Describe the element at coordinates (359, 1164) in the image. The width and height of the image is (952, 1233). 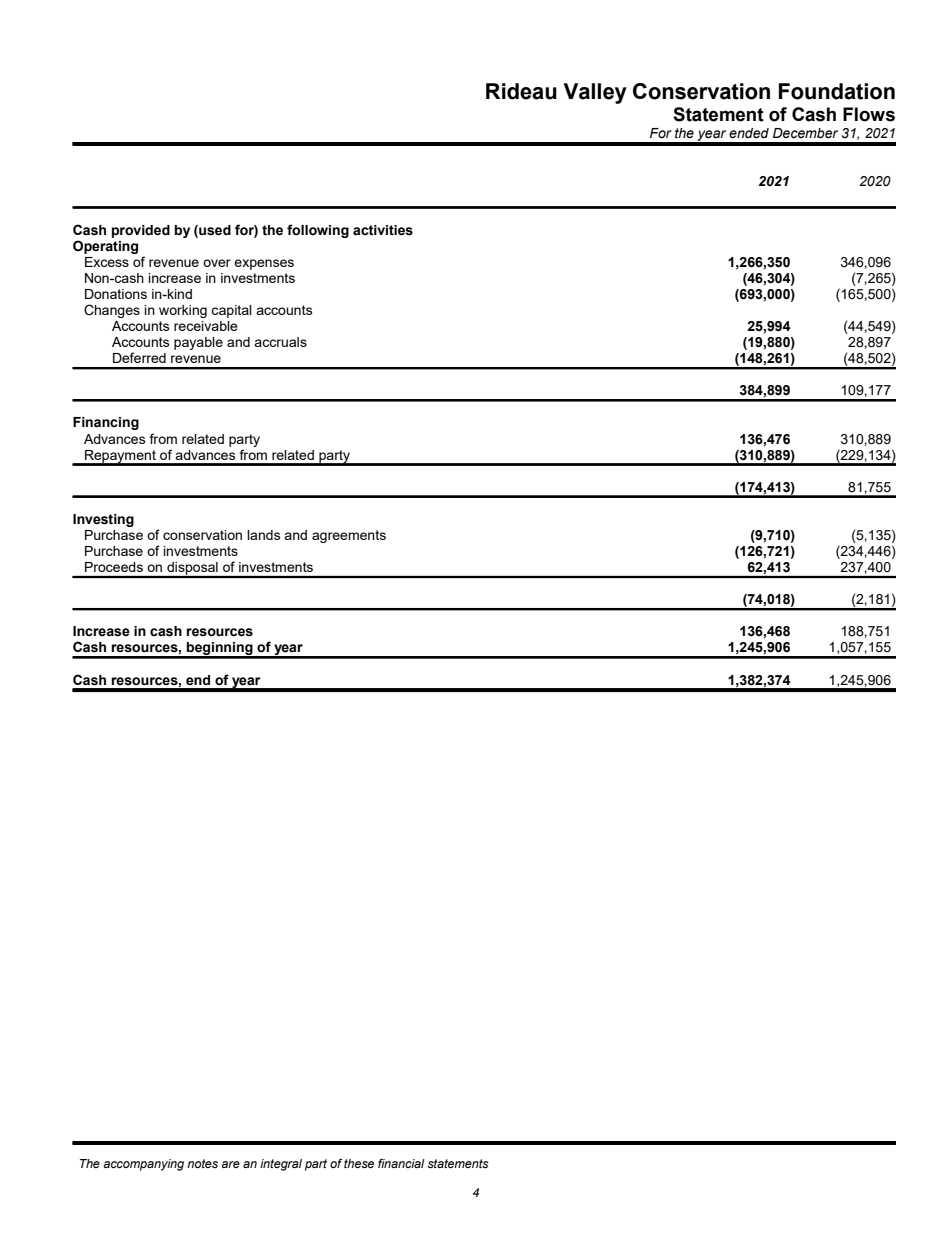
I see `these` at that location.
